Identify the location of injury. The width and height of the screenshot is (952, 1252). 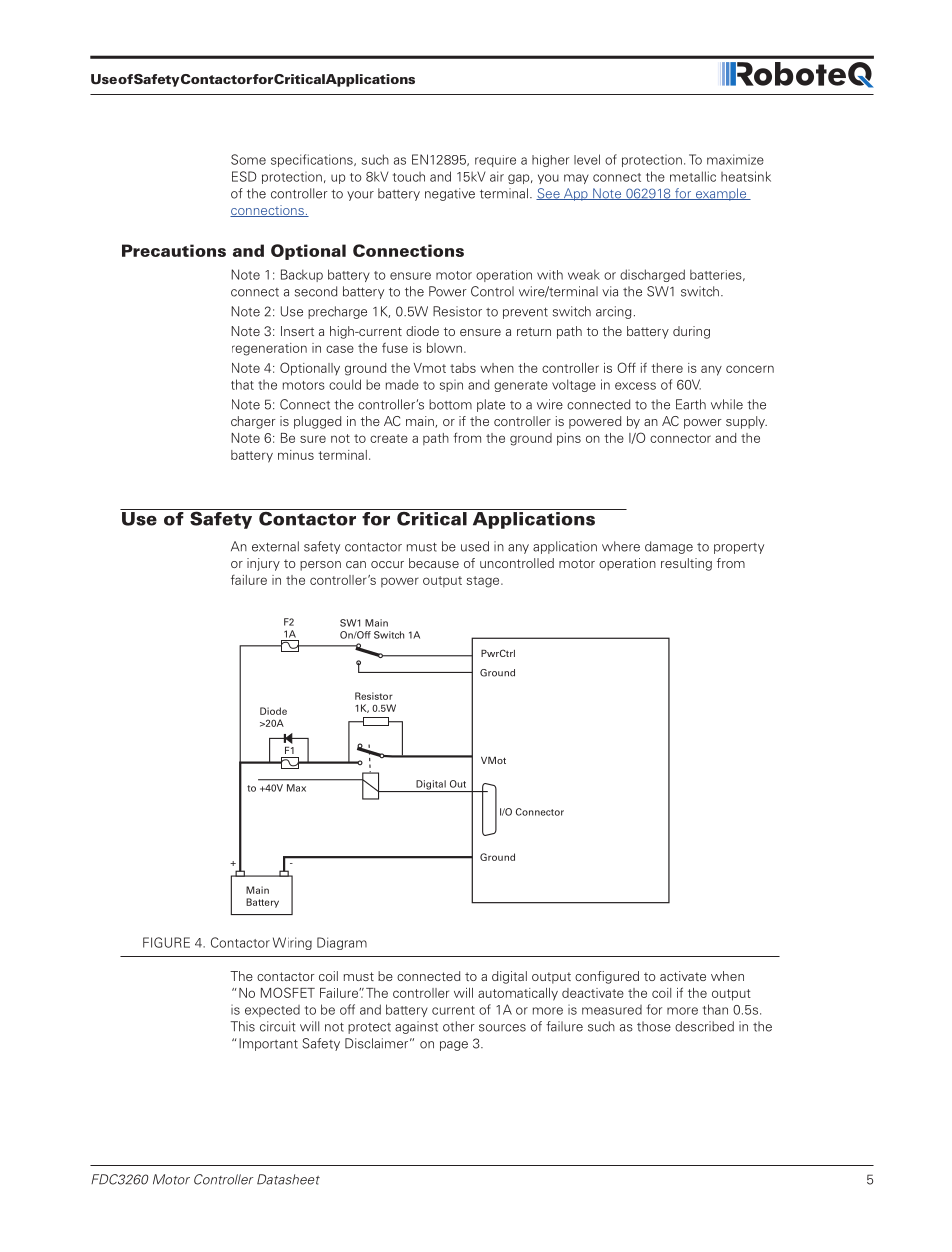
(263, 564).
